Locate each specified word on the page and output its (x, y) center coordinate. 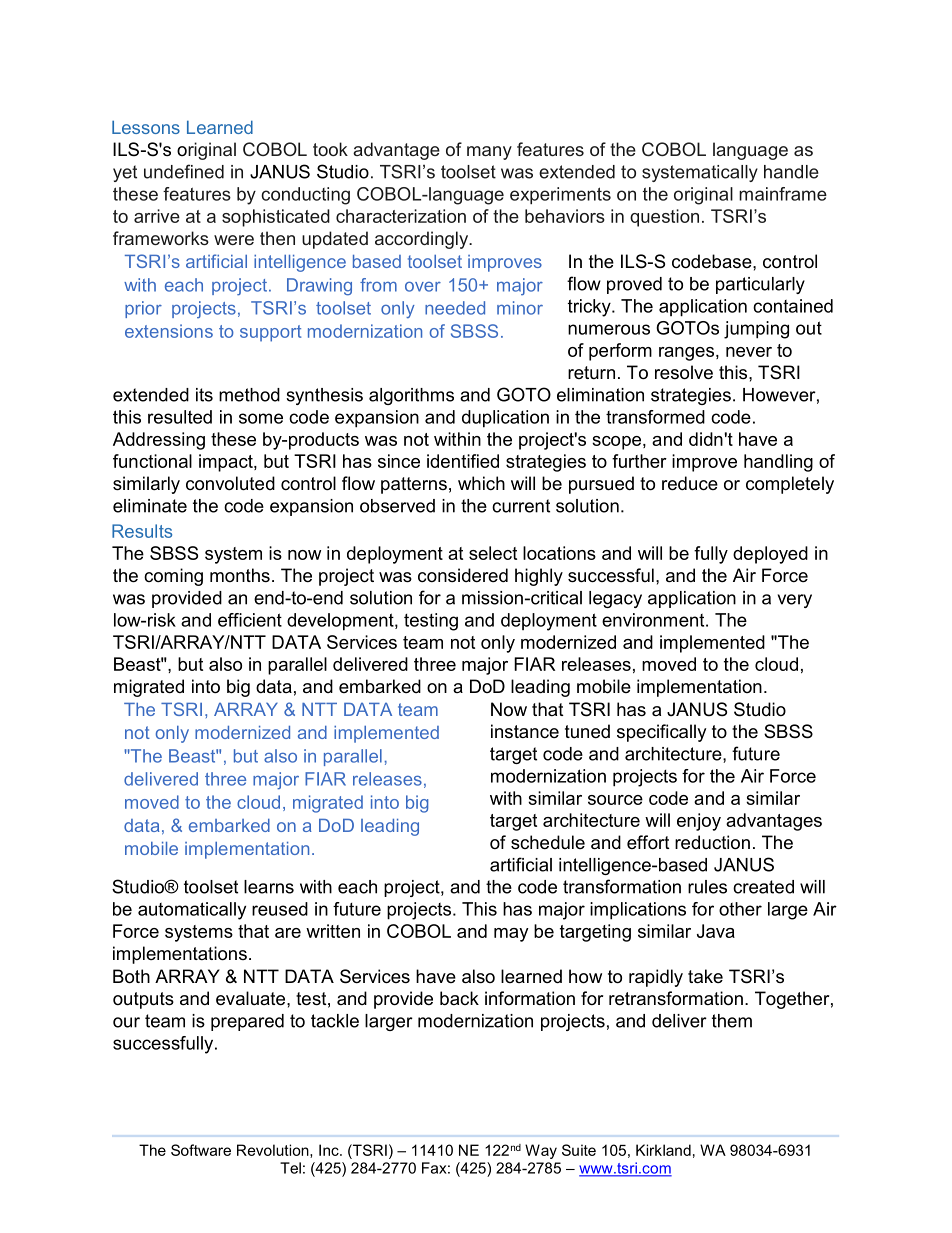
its (204, 395)
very (795, 601)
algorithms (411, 396)
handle (791, 172)
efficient (250, 620)
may (511, 935)
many (489, 153)
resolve (684, 372)
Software (201, 1150)
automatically (192, 911)
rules (707, 887)
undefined (184, 171)
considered (463, 575)
